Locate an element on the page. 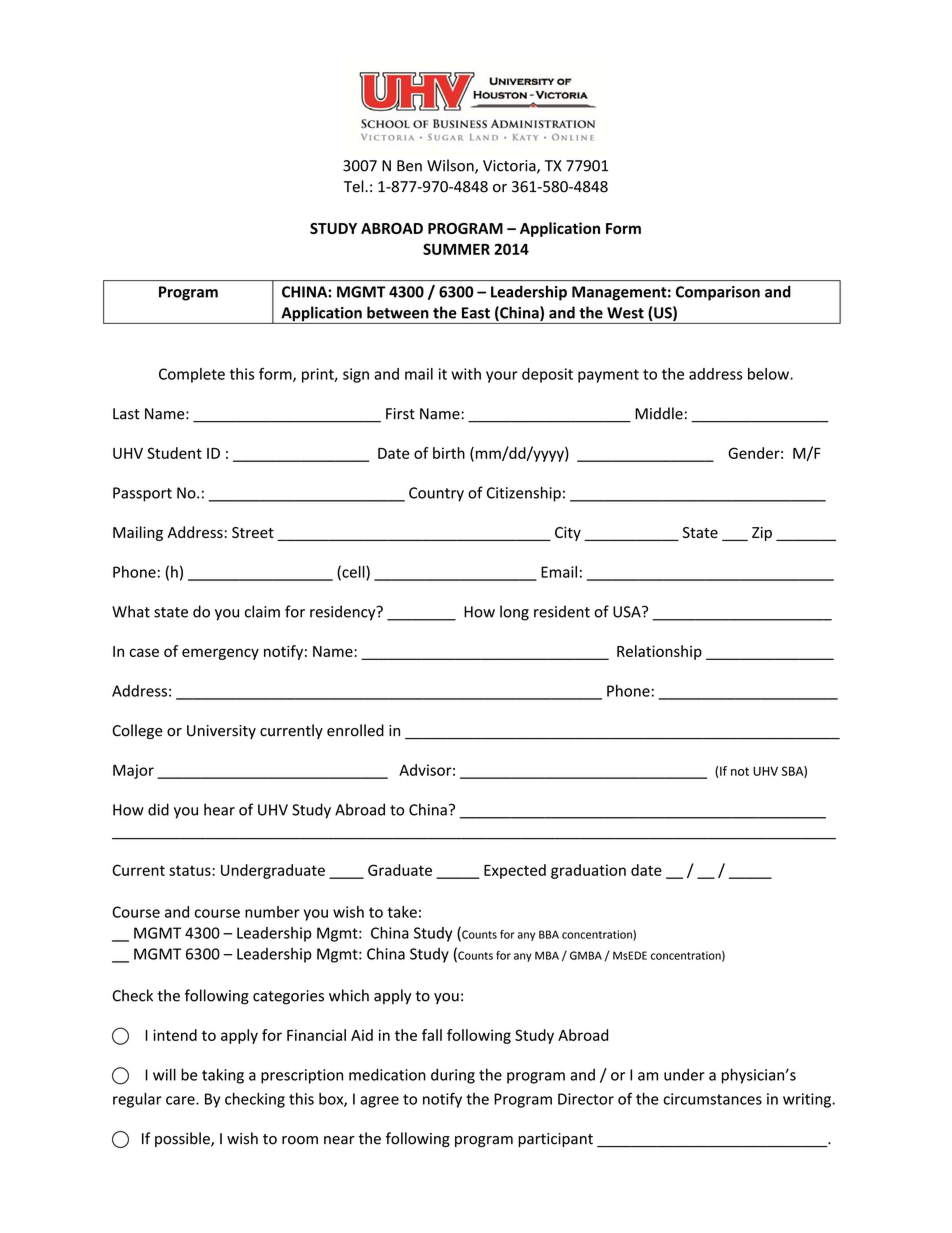  Student is located at coordinates (174, 453).
